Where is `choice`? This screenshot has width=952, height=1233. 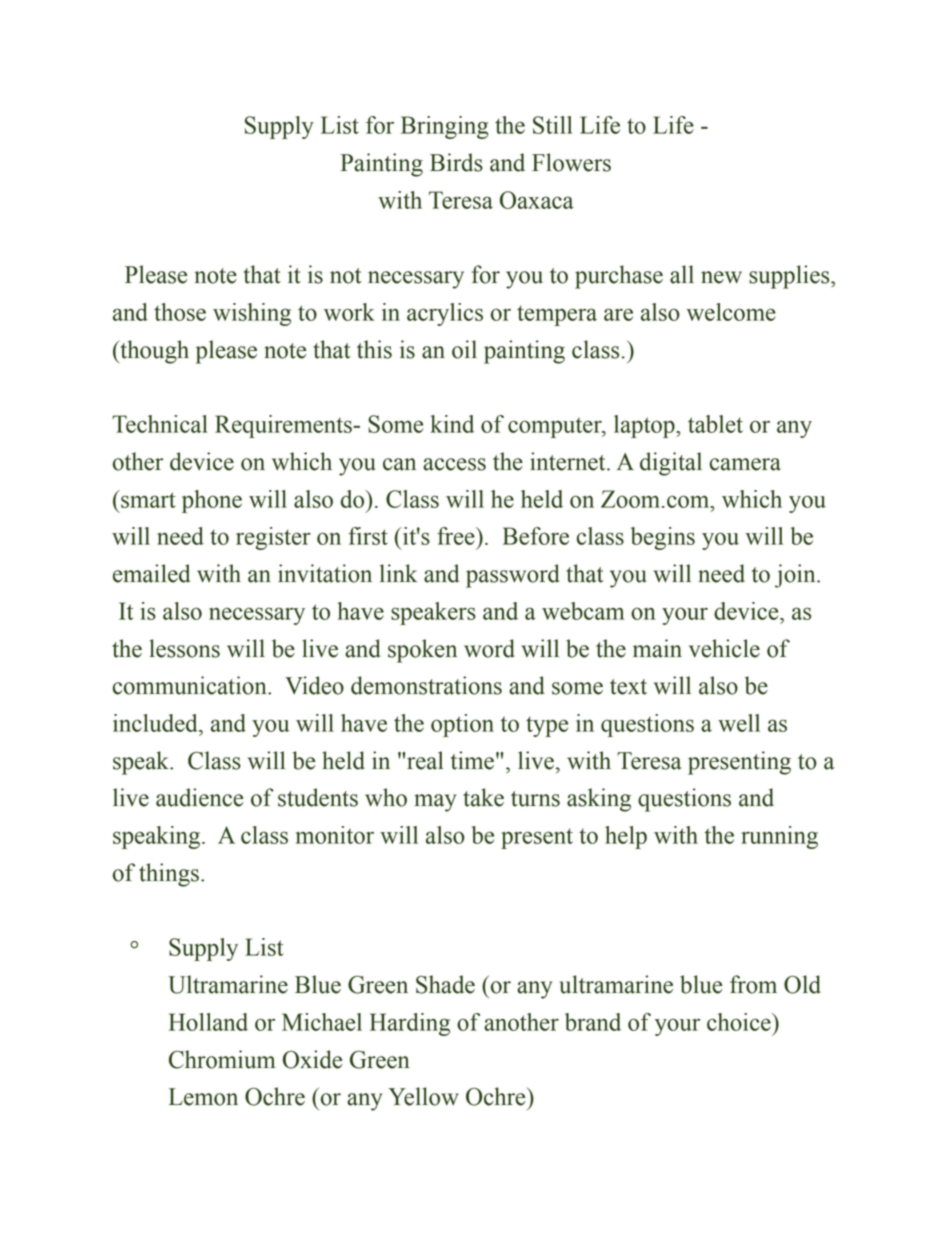
choice is located at coordinates (740, 1022).
